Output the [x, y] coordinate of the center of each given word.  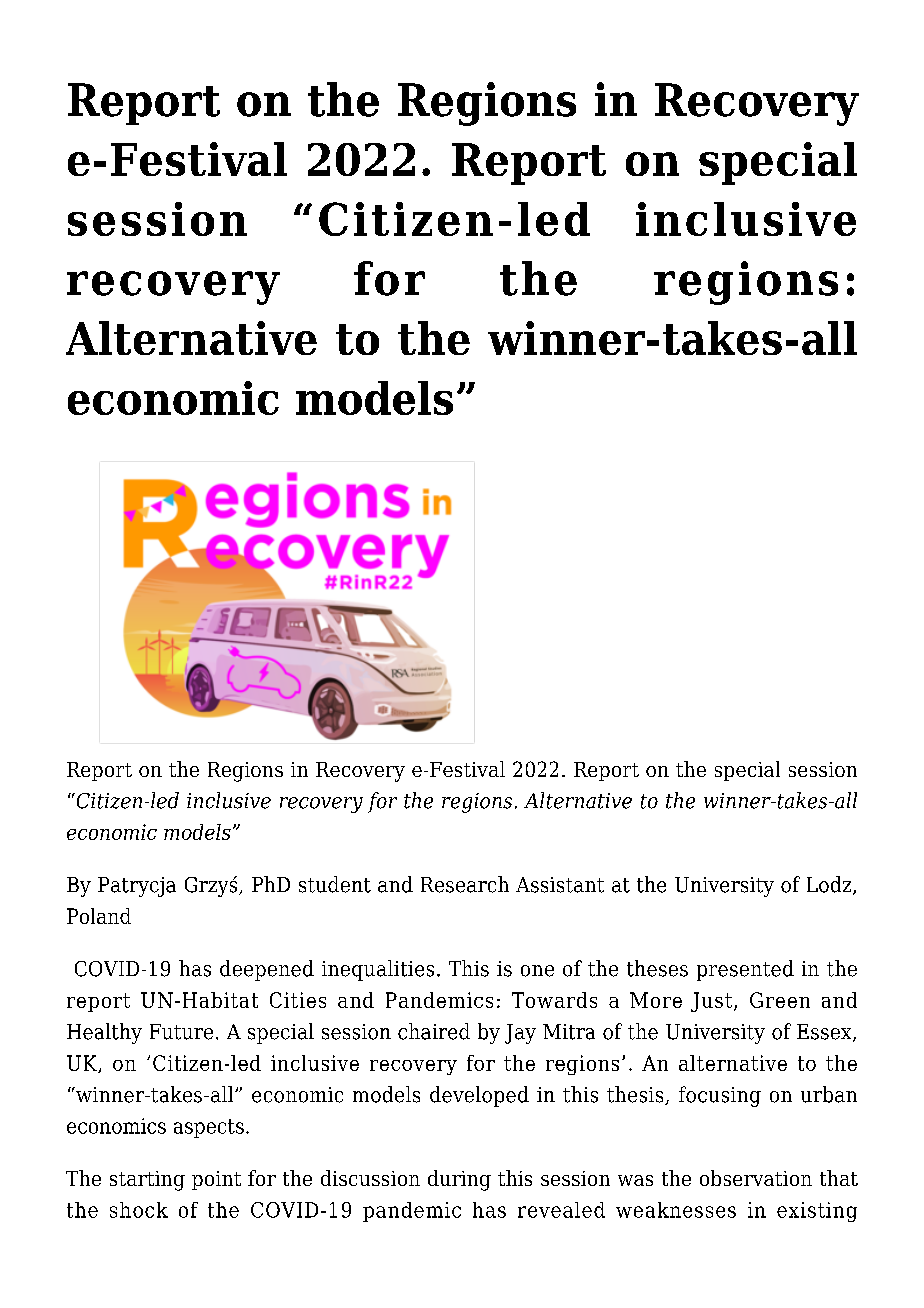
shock [139, 1210]
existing [817, 1212]
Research [465, 884]
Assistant [560, 885]
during [459, 1180]
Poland [99, 916]
